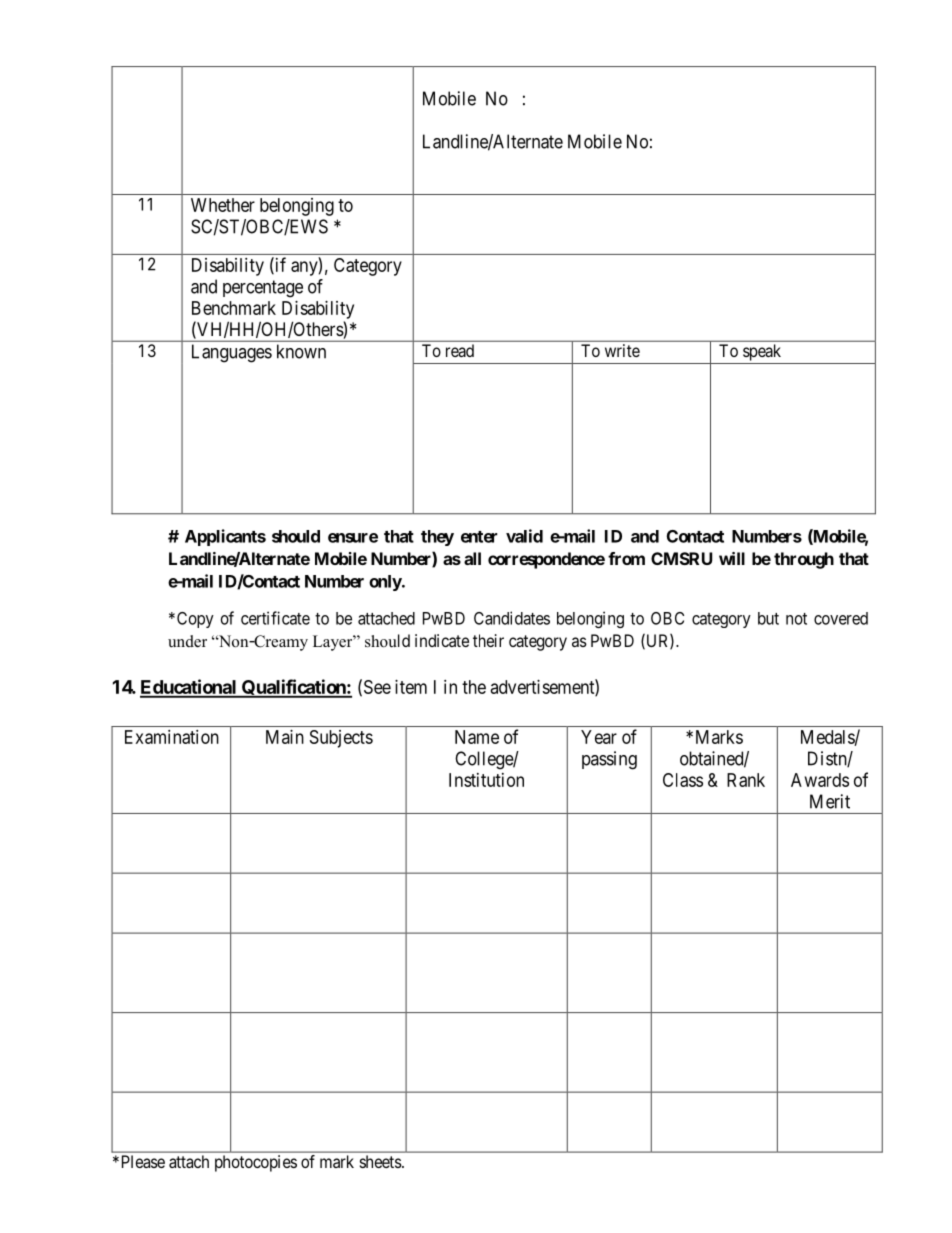 The height and width of the page is (1233, 952). I want to click on Languages, so click(232, 353).
